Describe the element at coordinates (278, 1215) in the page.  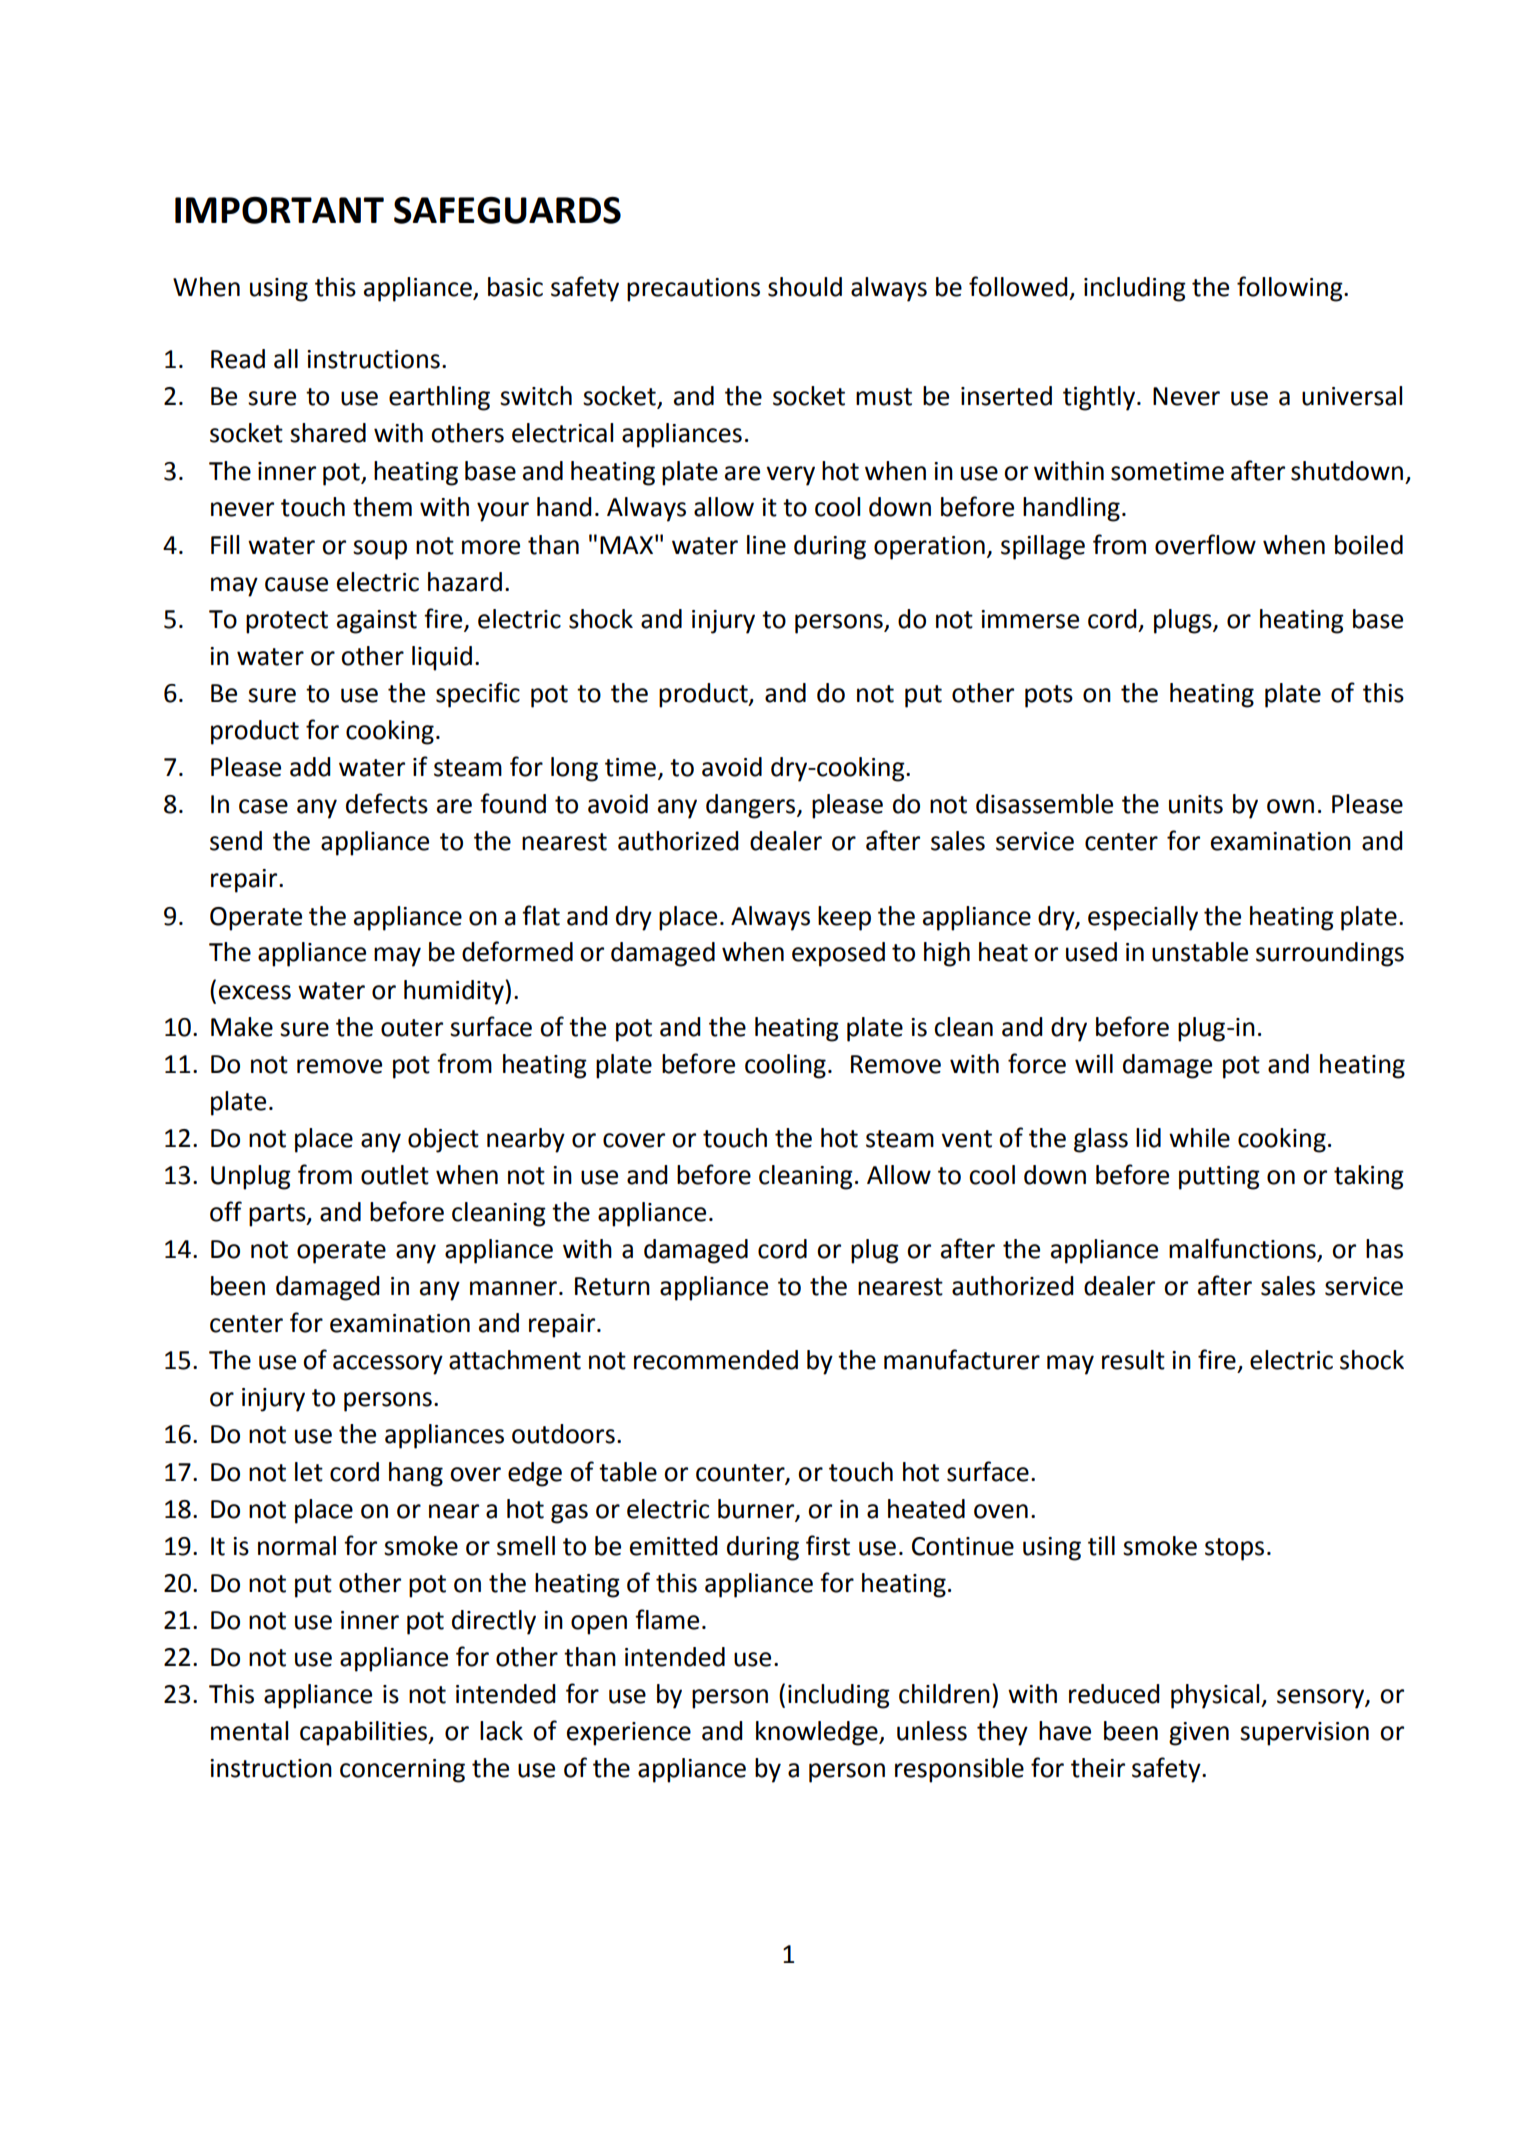
I see `parts` at that location.
